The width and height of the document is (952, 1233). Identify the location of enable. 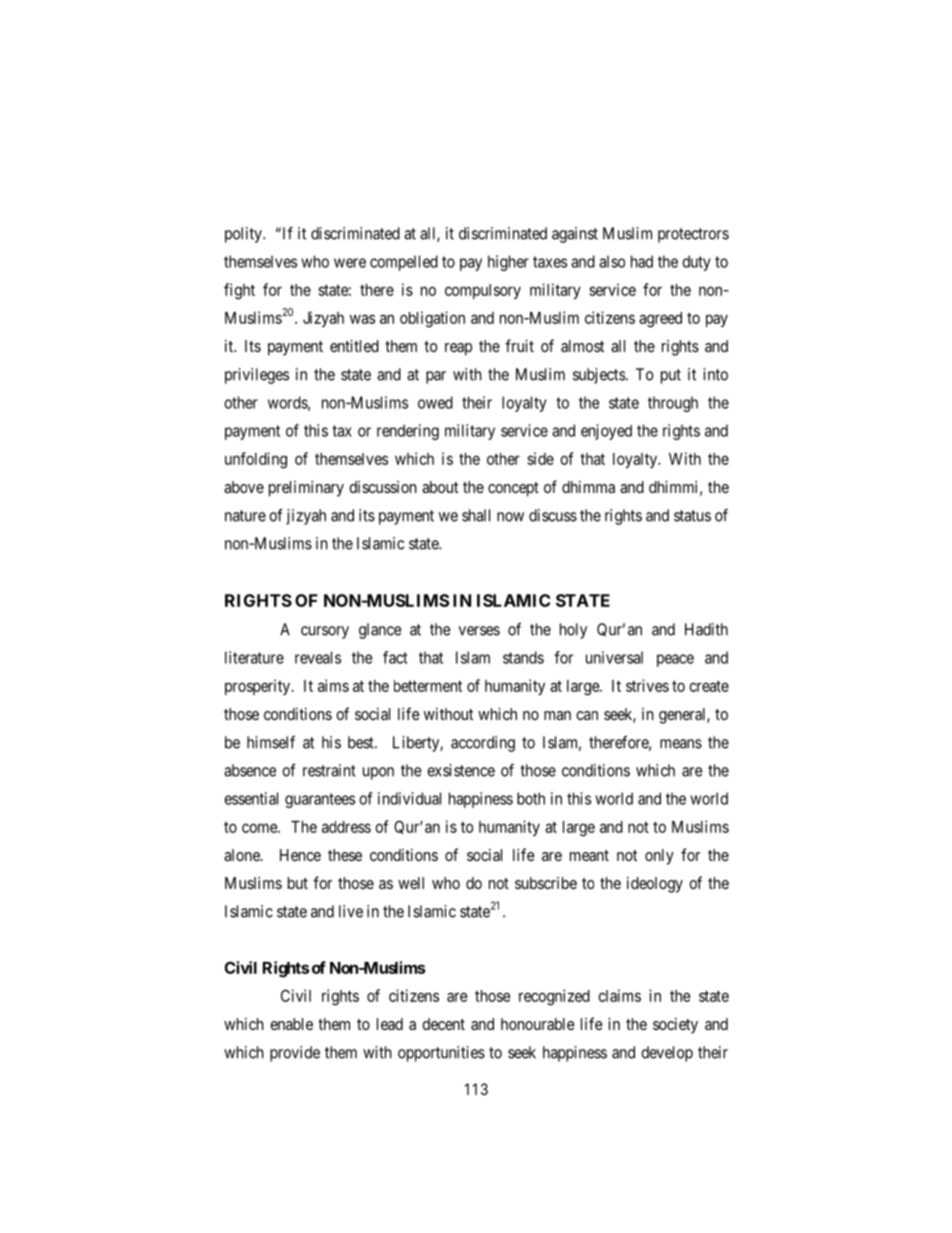
(291, 1024).
